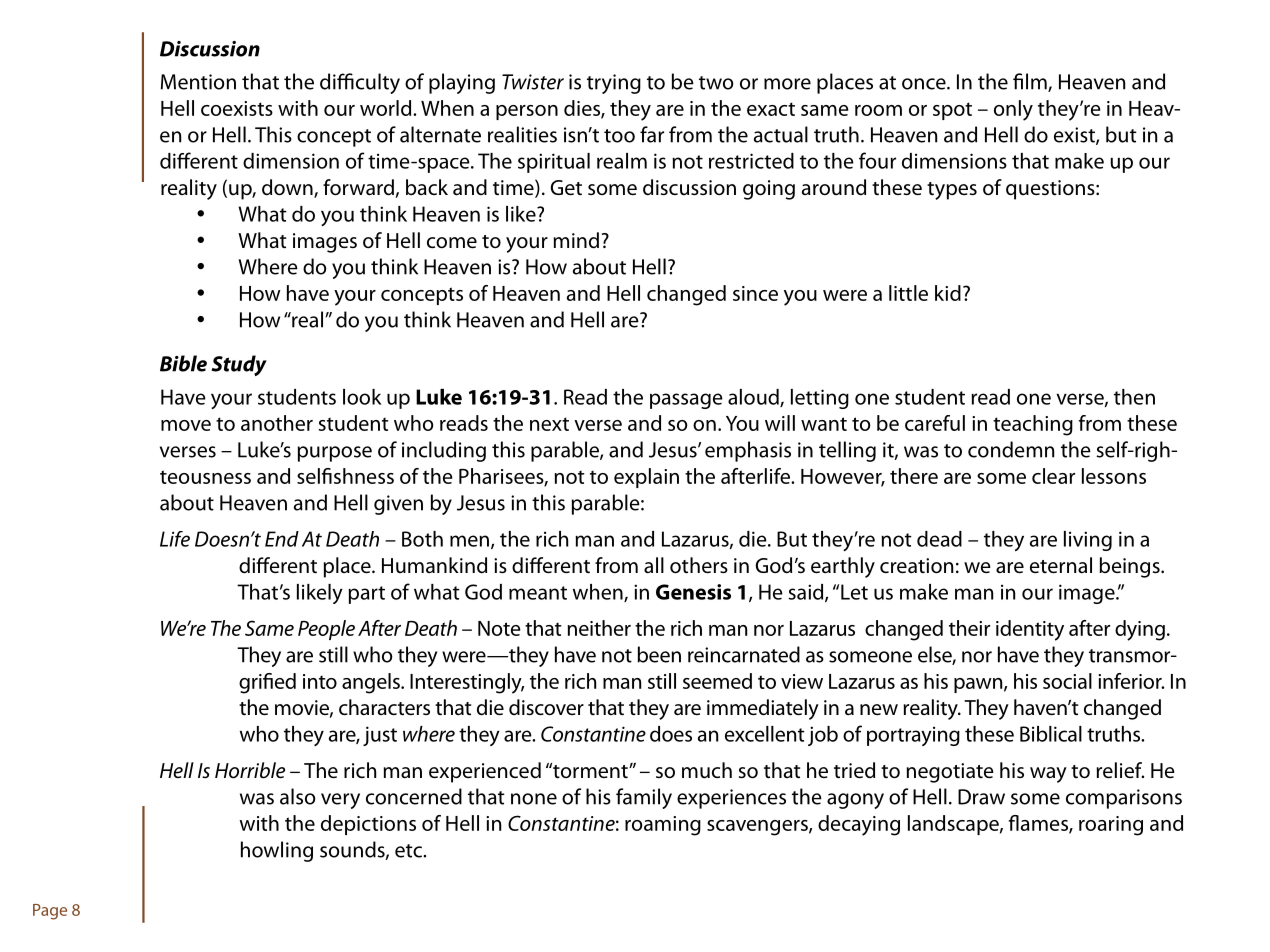 The width and height of the document is (1270, 952). What do you see at coordinates (198, 82) in the document?
I see `Mention` at bounding box center [198, 82].
